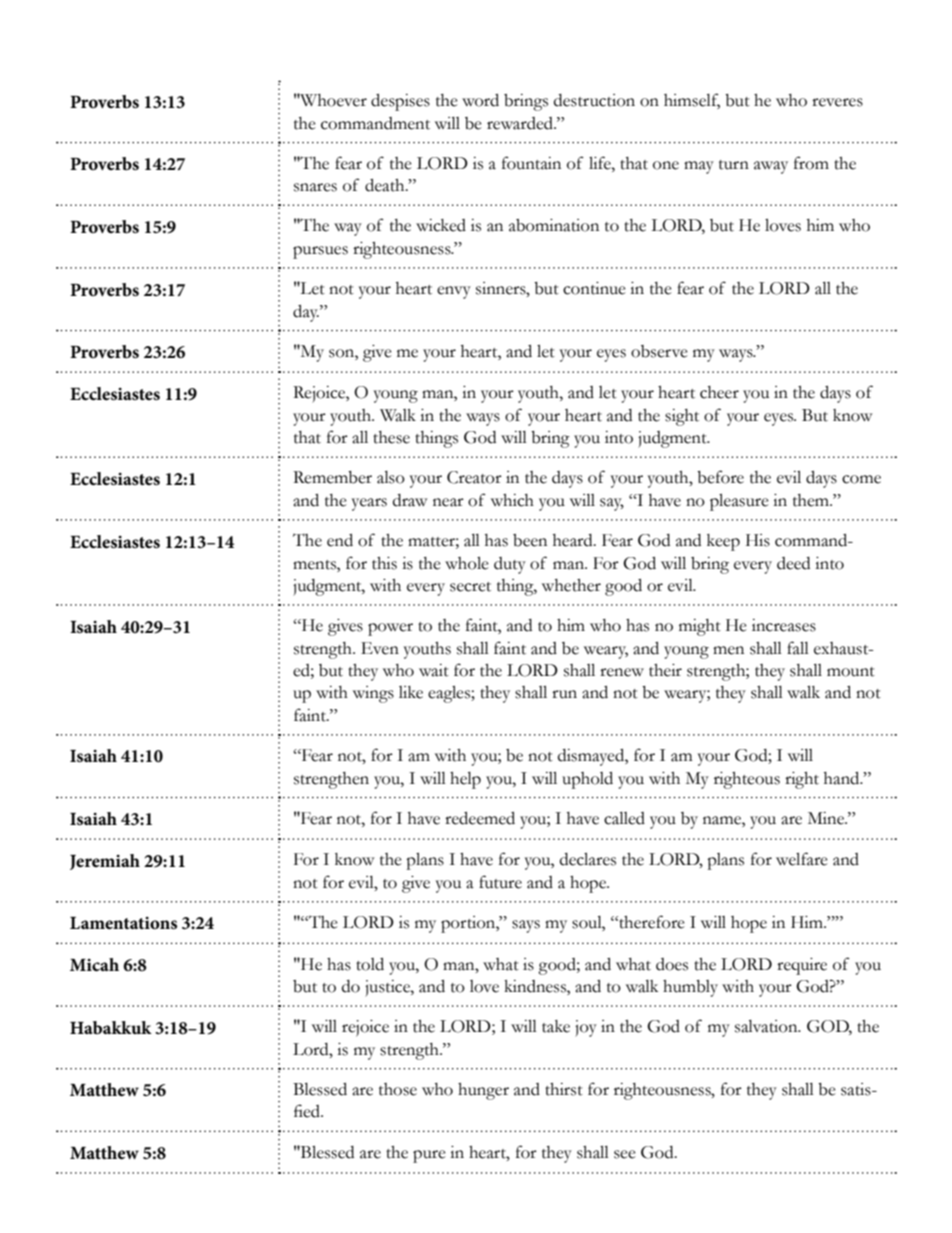 This screenshot has width=952, height=1233. I want to click on Jeremiah, so click(105, 862).
